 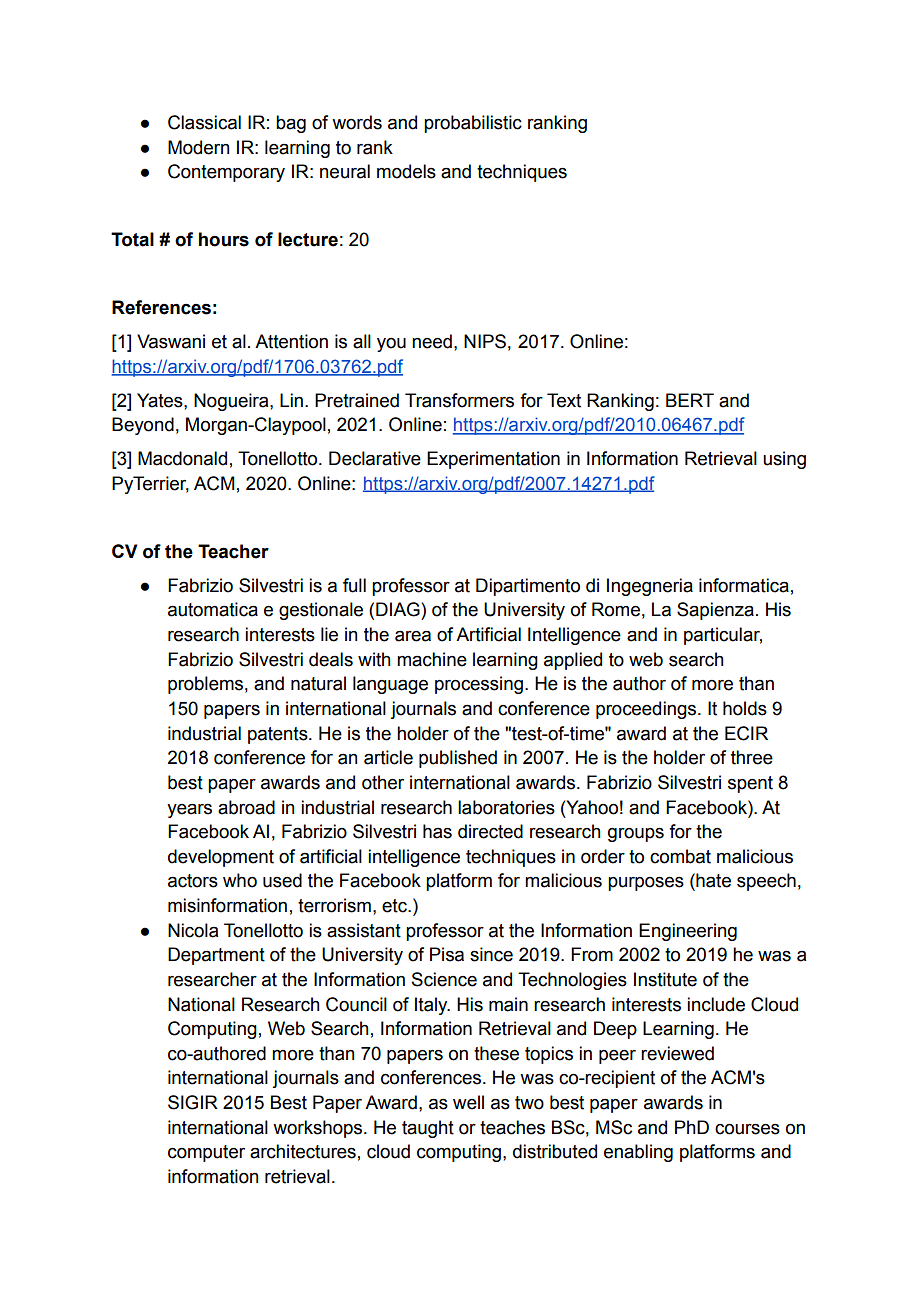 I want to click on actors, so click(x=193, y=881).
